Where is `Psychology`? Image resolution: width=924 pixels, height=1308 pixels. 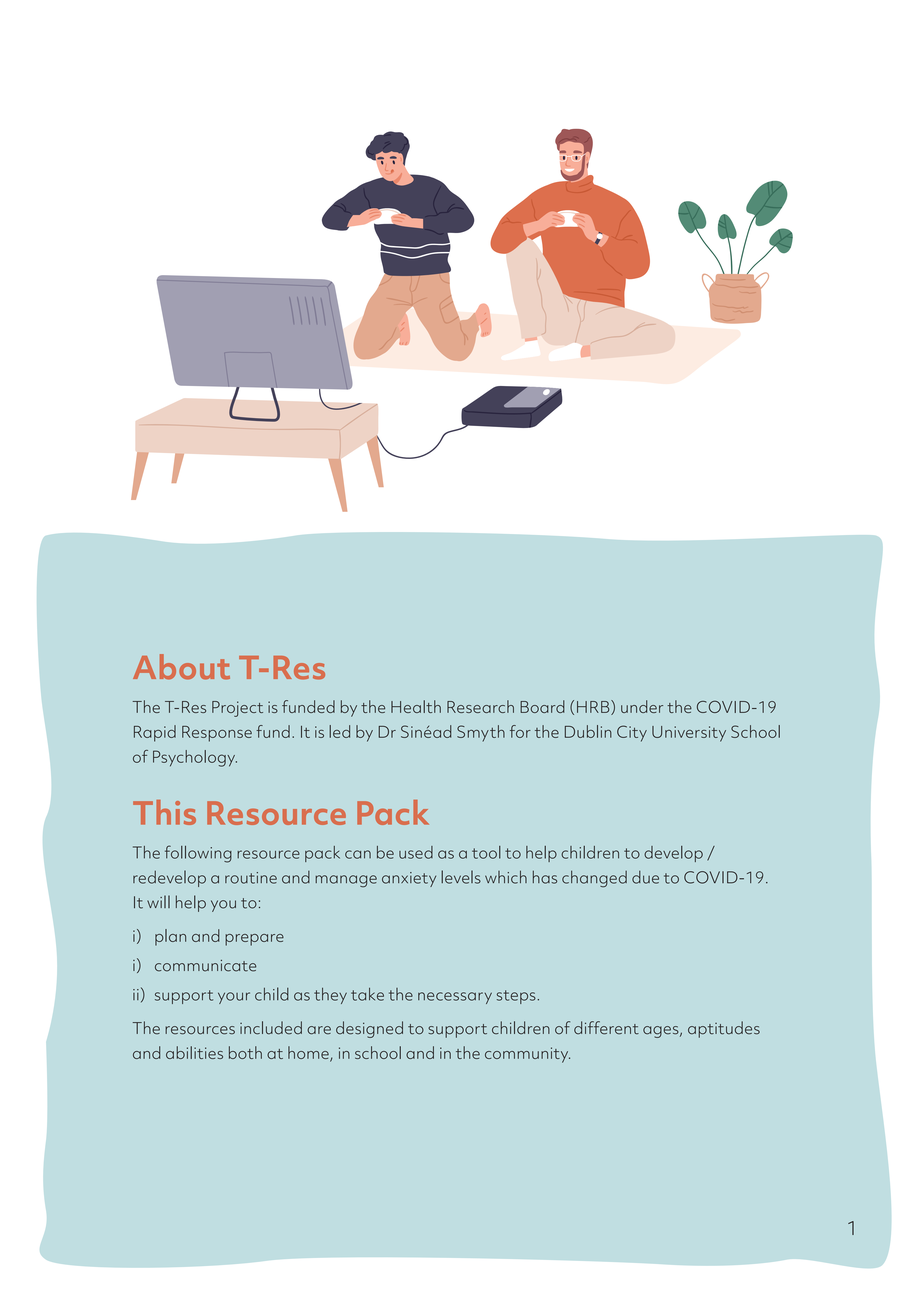
Psychology is located at coordinates (195, 758).
